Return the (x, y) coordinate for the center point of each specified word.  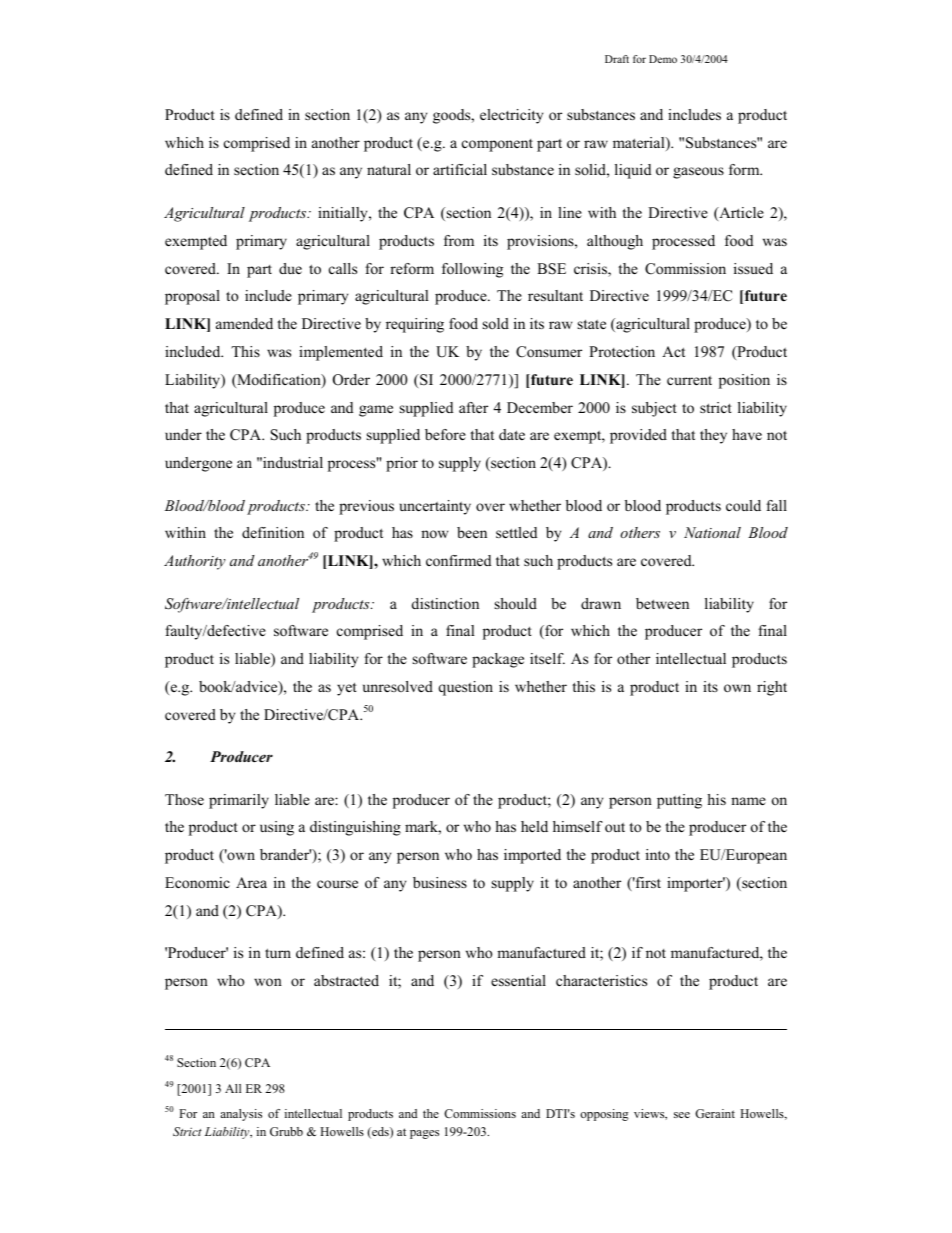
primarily (239, 801)
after (473, 407)
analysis (241, 1115)
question (465, 688)
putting (679, 801)
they (713, 436)
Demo (663, 59)
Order (351, 380)
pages (424, 1134)
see (682, 1115)
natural (389, 169)
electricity (511, 116)
